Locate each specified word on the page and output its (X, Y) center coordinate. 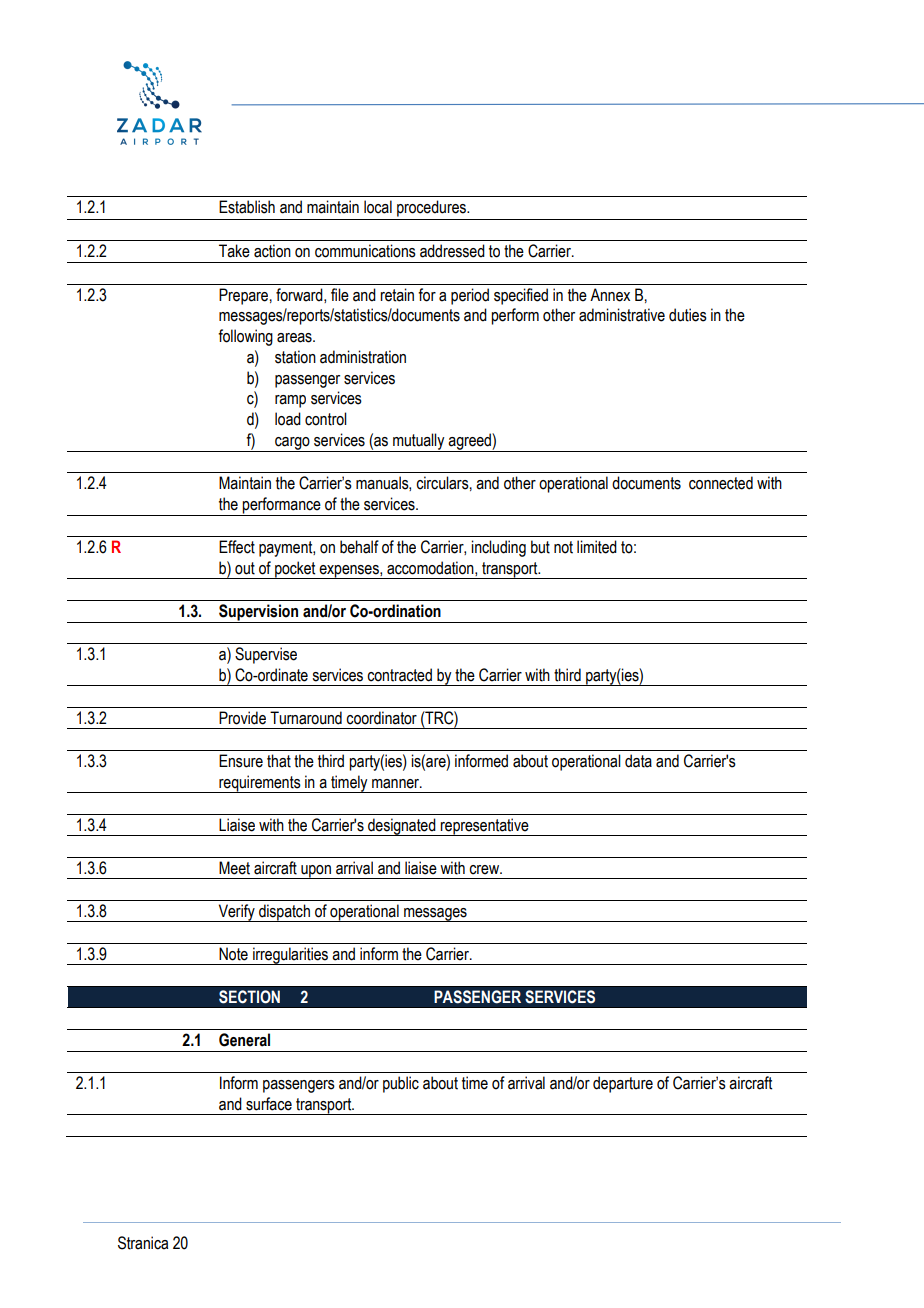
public (401, 1084)
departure (623, 1084)
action (272, 251)
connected (721, 483)
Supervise (266, 655)
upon (316, 872)
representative (485, 827)
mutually (419, 442)
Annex (610, 295)
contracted (399, 675)
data (638, 761)
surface (269, 1104)
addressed (452, 251)
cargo (292, 444)
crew (485, 870)
